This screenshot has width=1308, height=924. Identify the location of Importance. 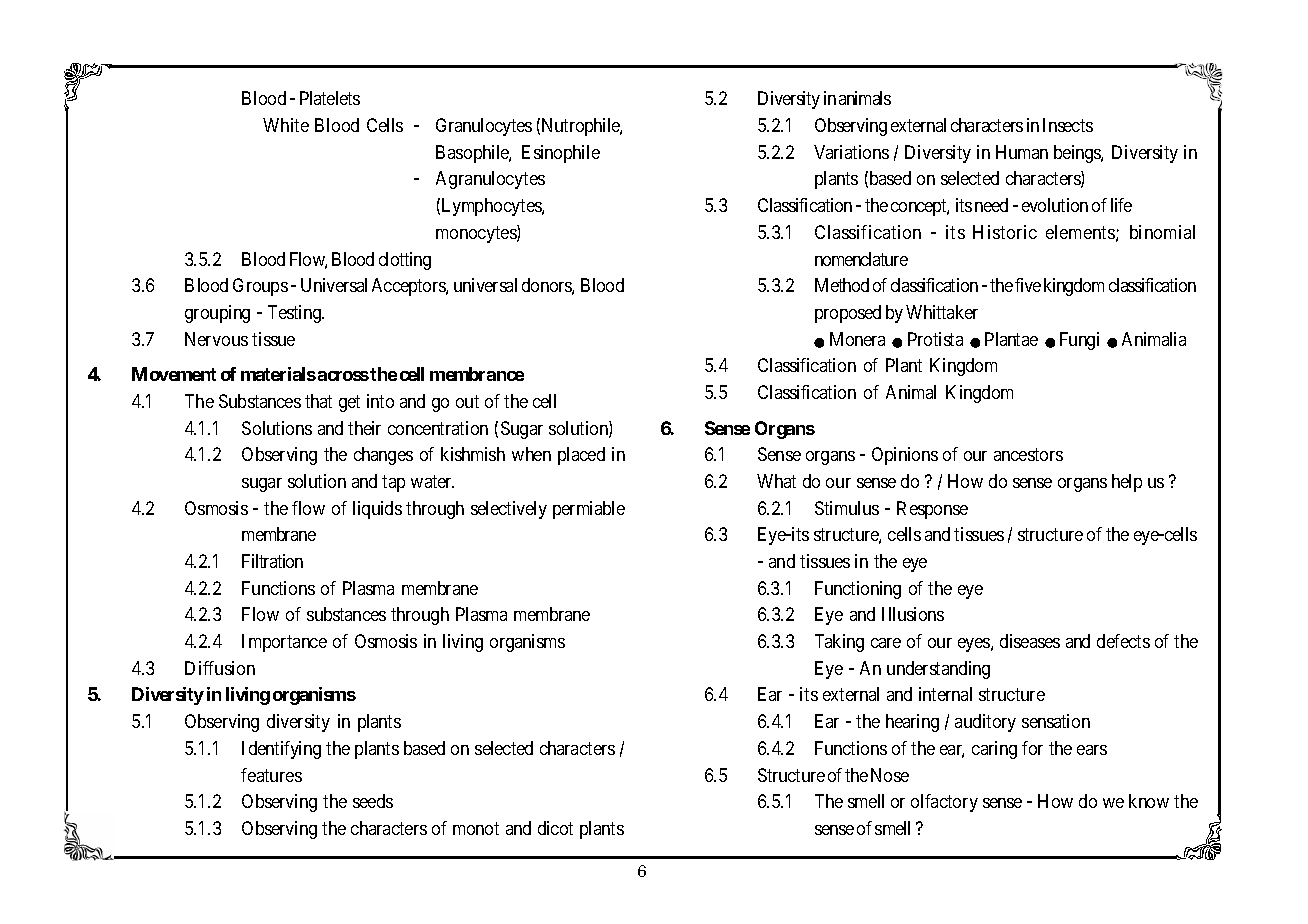
(284, 643).
